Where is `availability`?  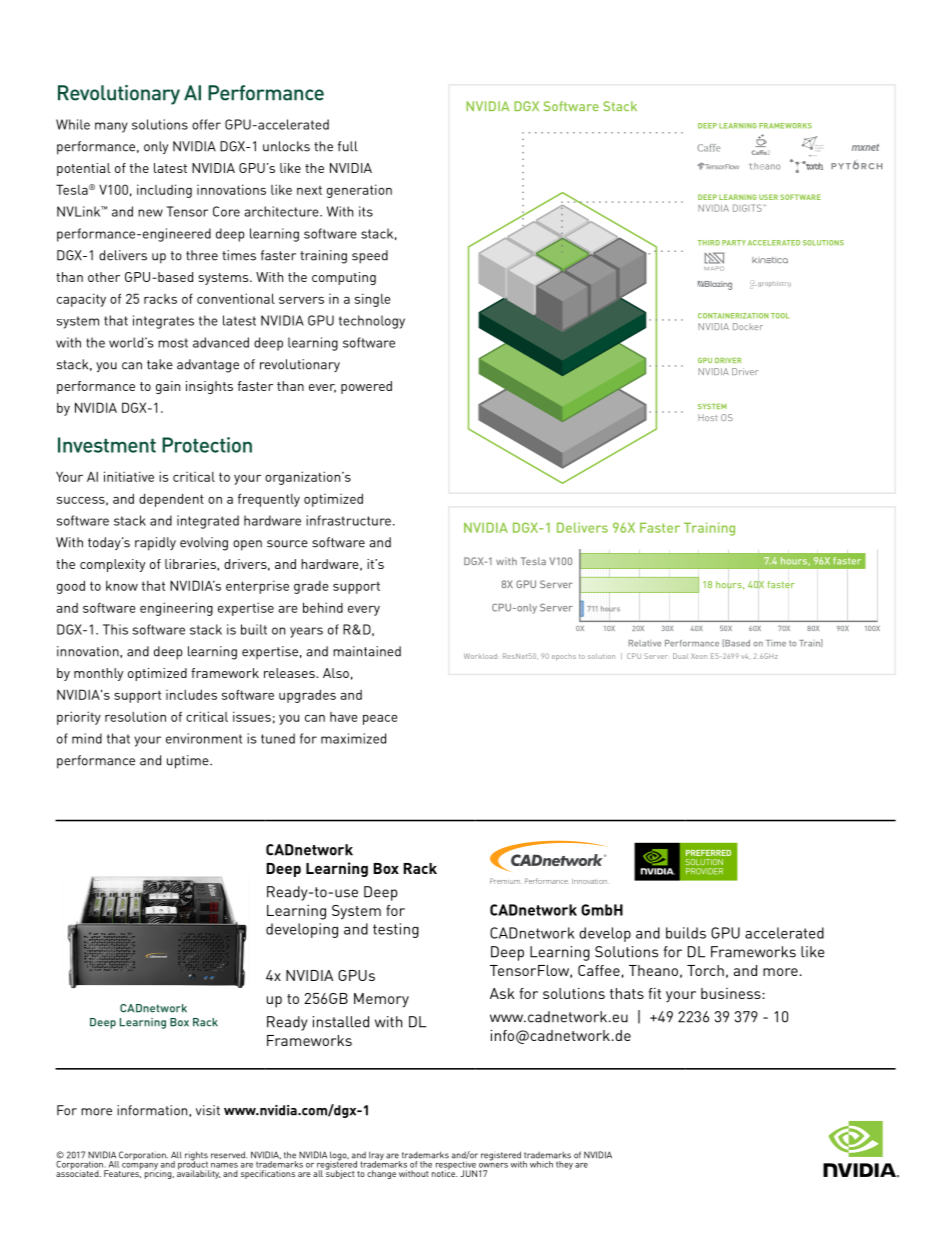
availability is located at coordinates (198, 1173).
